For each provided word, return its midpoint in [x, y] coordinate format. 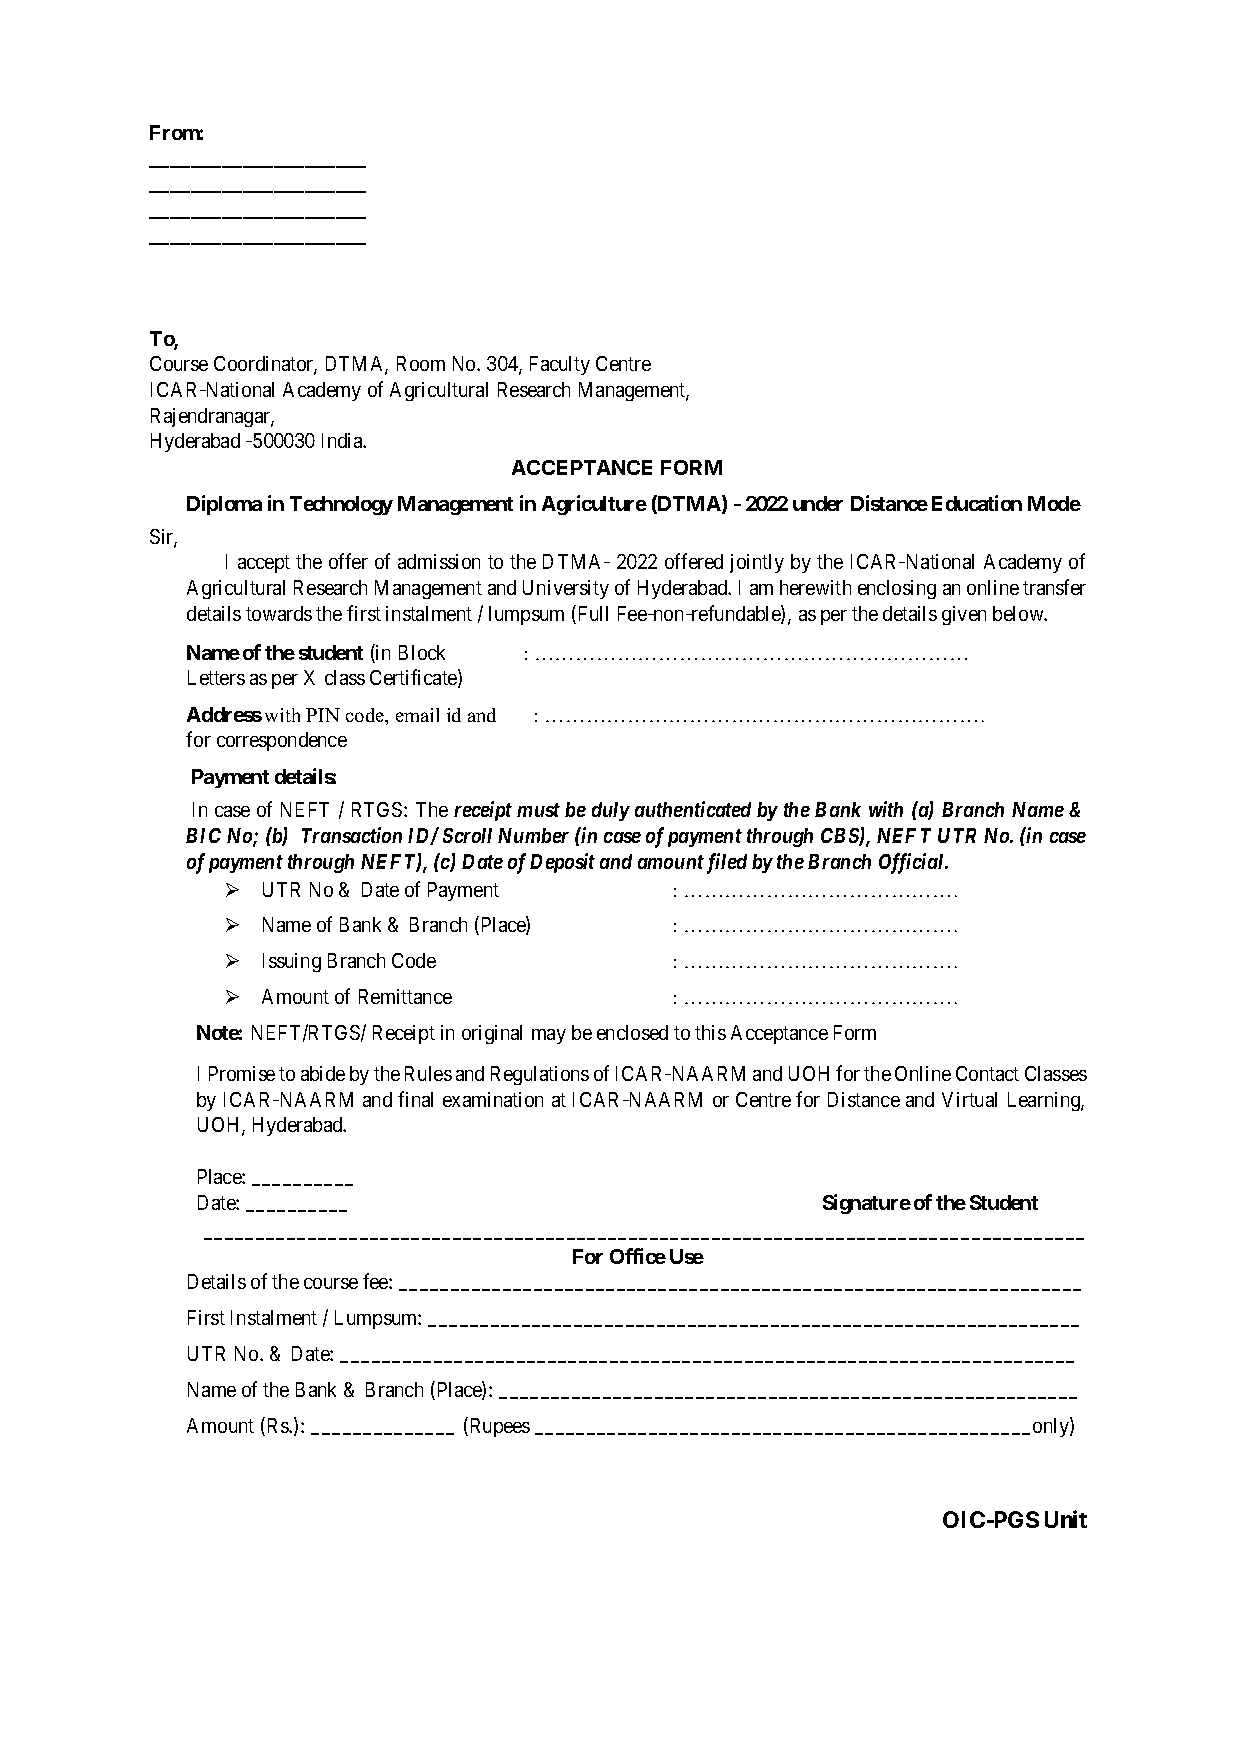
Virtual [969, 1099]
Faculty [560, 365]
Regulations [540, 1075]
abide [323, 1073]
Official [913, 863]
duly [611, 811]
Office [638, 1256]
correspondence [282, 741]
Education [977, 503]
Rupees [498, 1427]
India [343, 440]
